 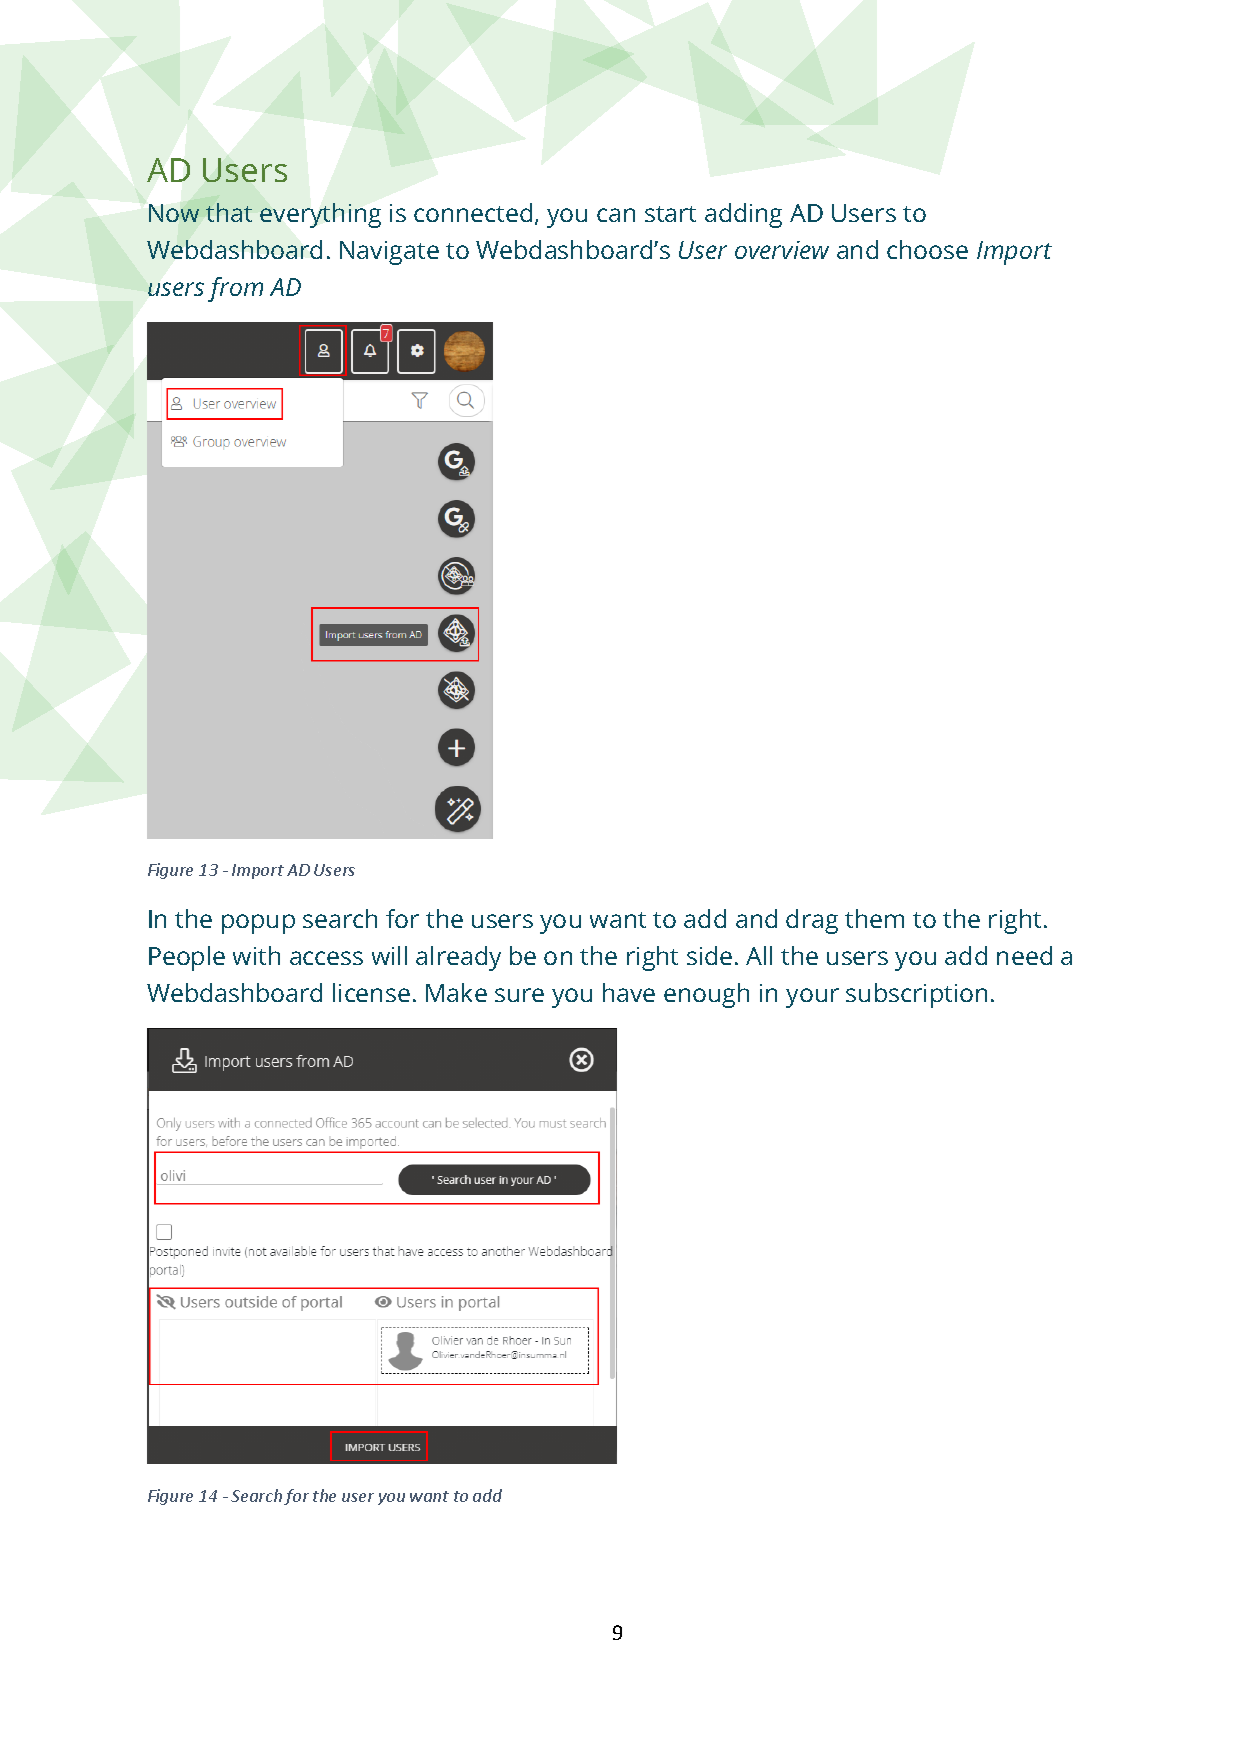 What do you see at coordinates (320, 215) in the page?
I see `everything` at bounding box center [320, 215].
